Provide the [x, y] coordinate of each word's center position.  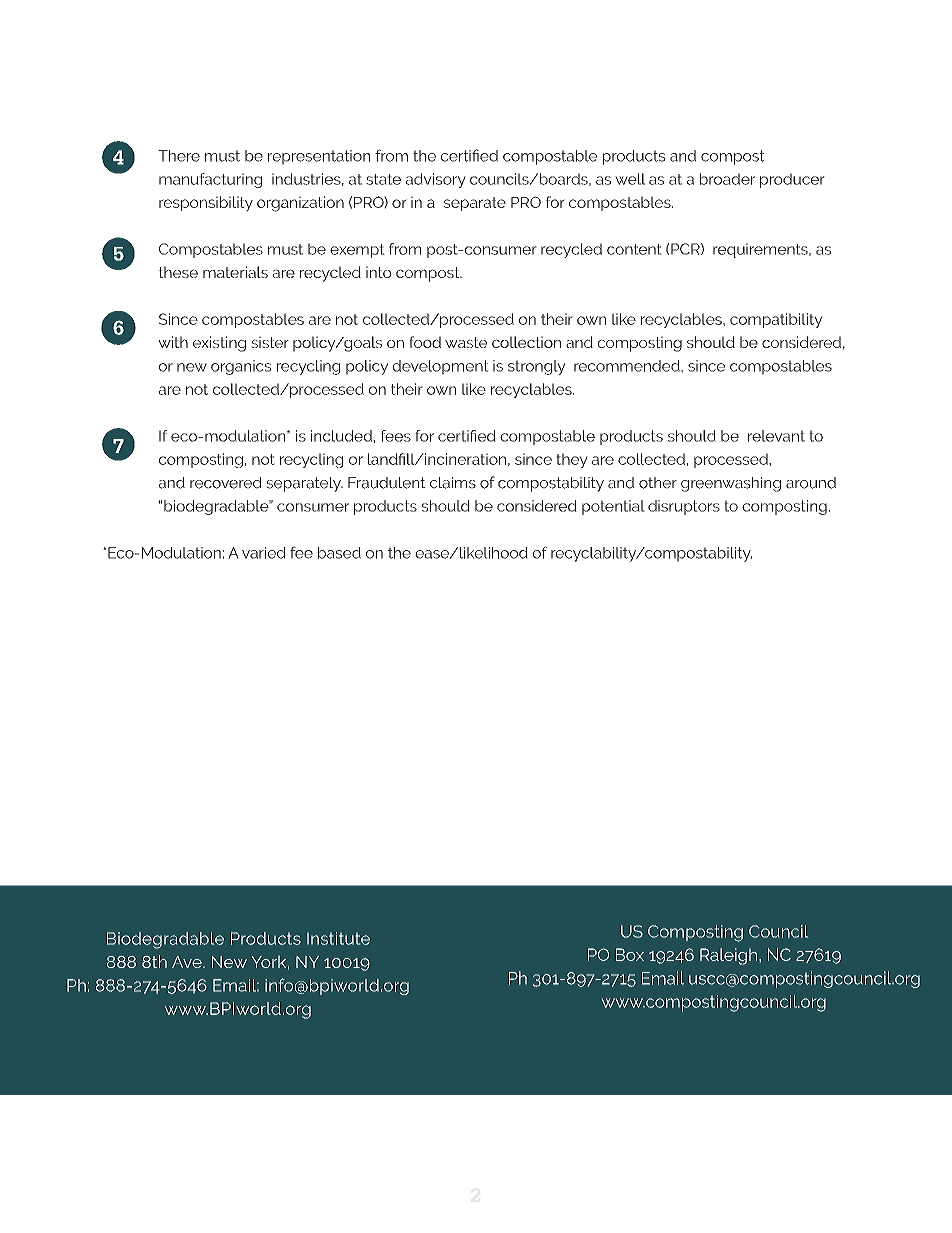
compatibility [776, 320]
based [339, 553]
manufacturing [210, 180]
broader [727, 179]
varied [263, 553]
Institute [338, 938]
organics [241, 367]
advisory [436, 180]
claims [453, 483]
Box [630, 954]
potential [613, 507]
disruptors [684, 507]
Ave [188, 962]
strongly [536, 367]
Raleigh [728, 956]
